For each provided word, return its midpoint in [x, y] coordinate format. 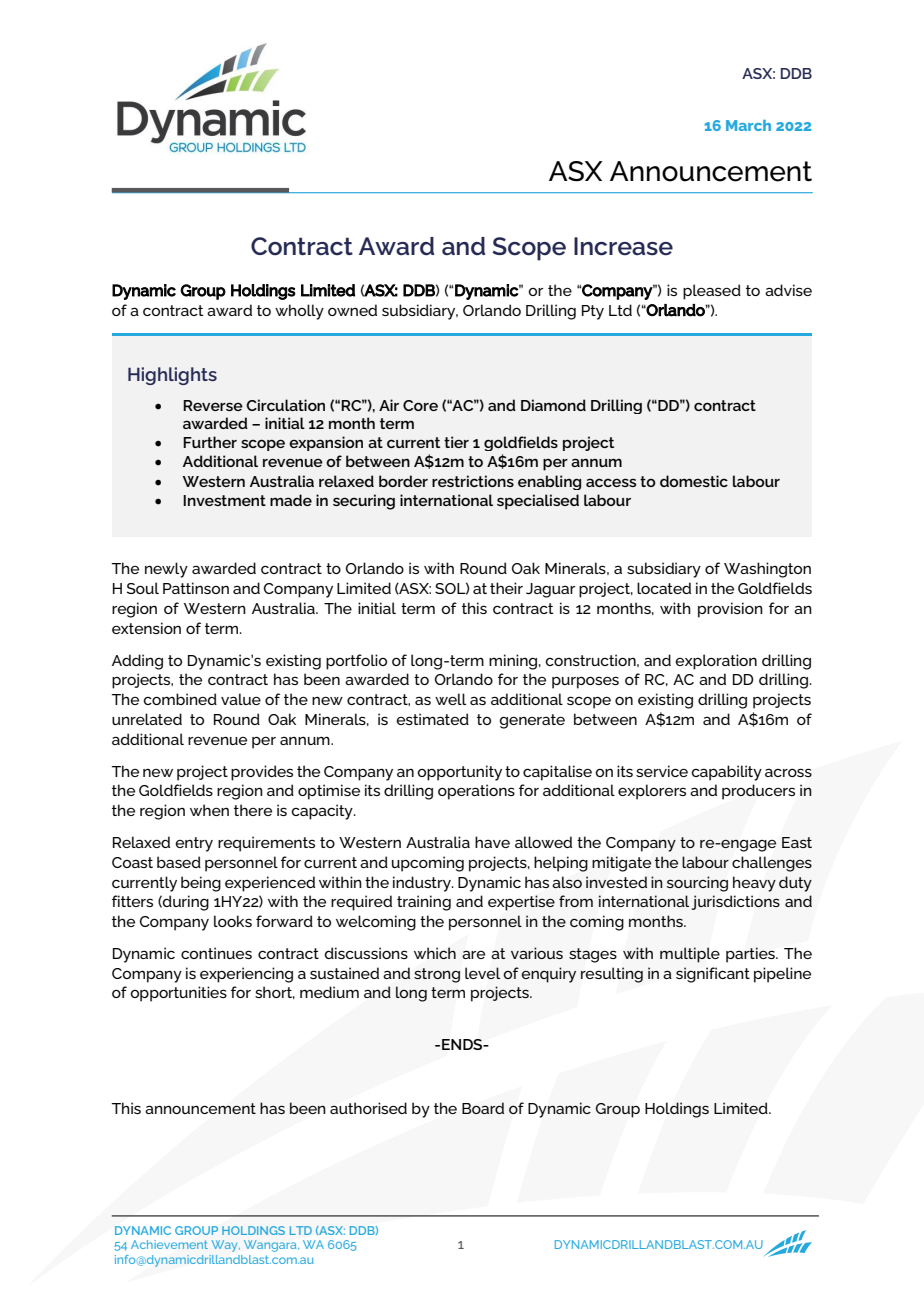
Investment [224, 500]
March [748, 125]
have [492, 842]
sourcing [697, 884]
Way [226, 1246]
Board [483, 1108]
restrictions [473, 481]
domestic [694, 481]
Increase [623, 246]
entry [194, 844]
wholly [299, 312]
